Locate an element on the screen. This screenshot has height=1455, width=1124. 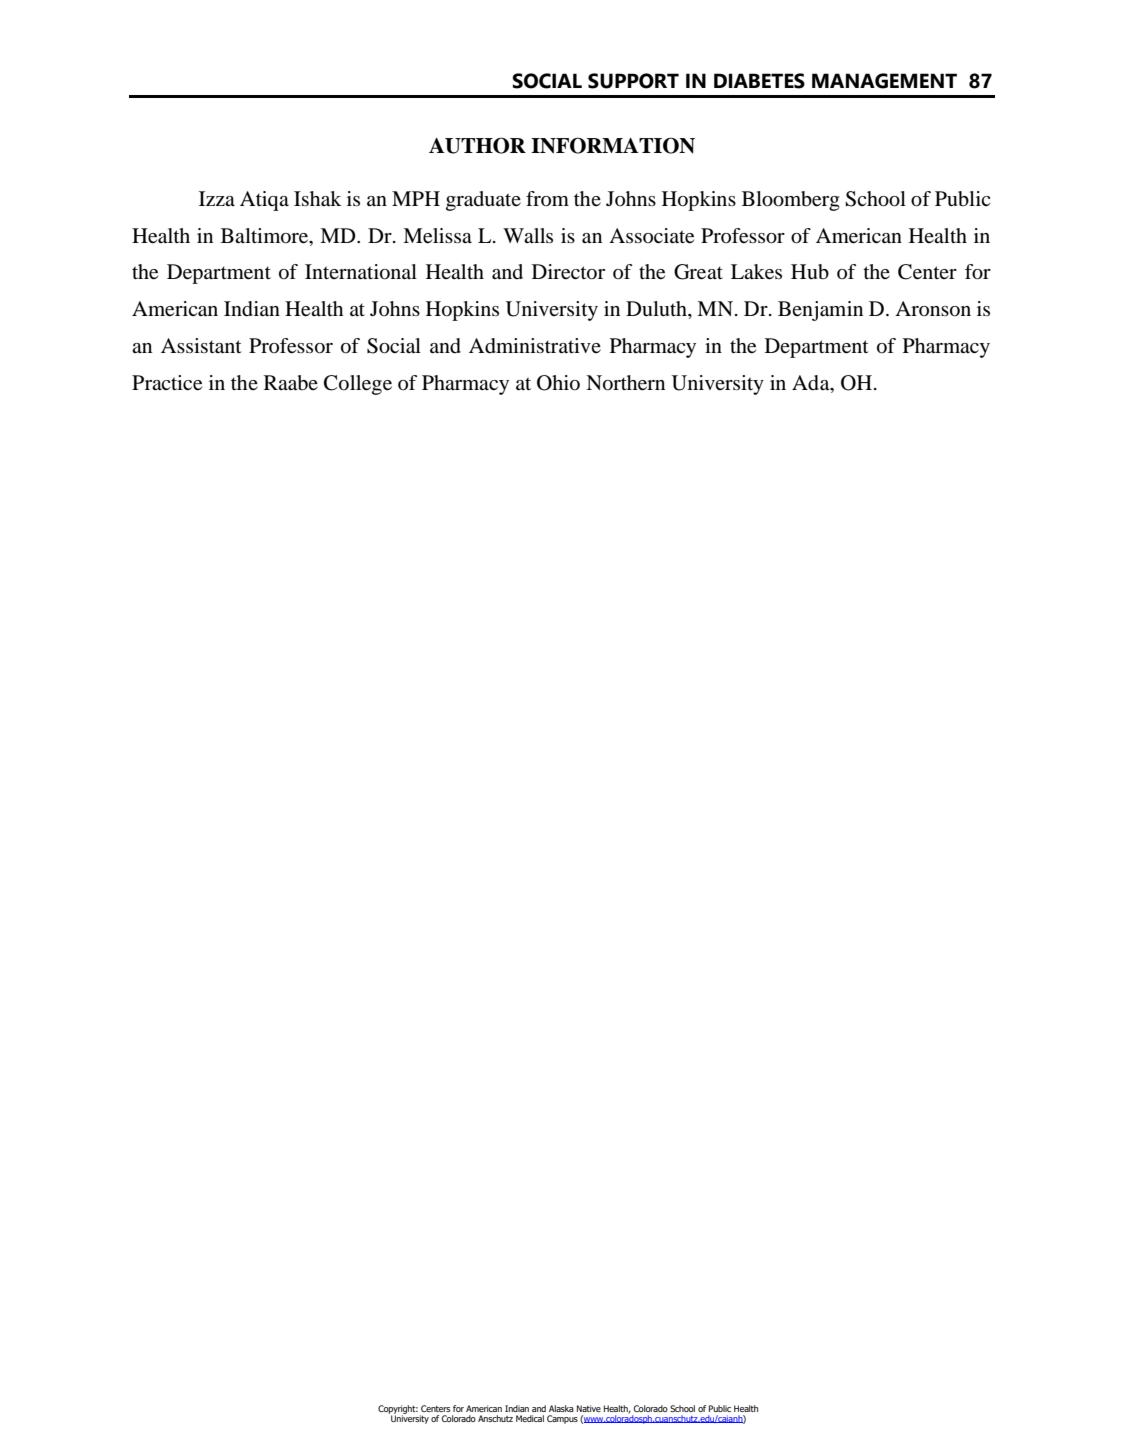
Baltimore is located at coordinates (266, 236).
